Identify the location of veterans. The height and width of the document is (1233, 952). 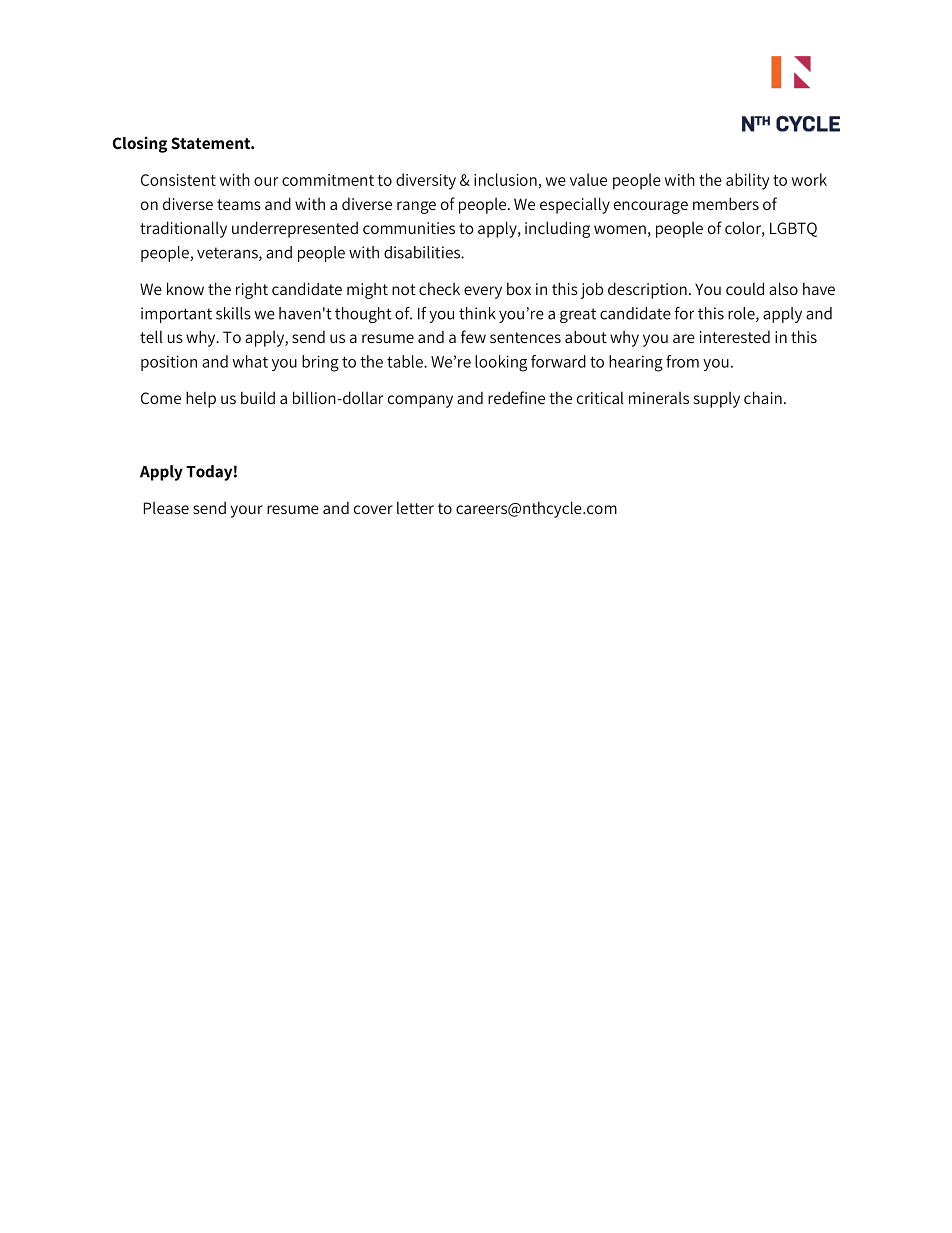
(228, 254).
